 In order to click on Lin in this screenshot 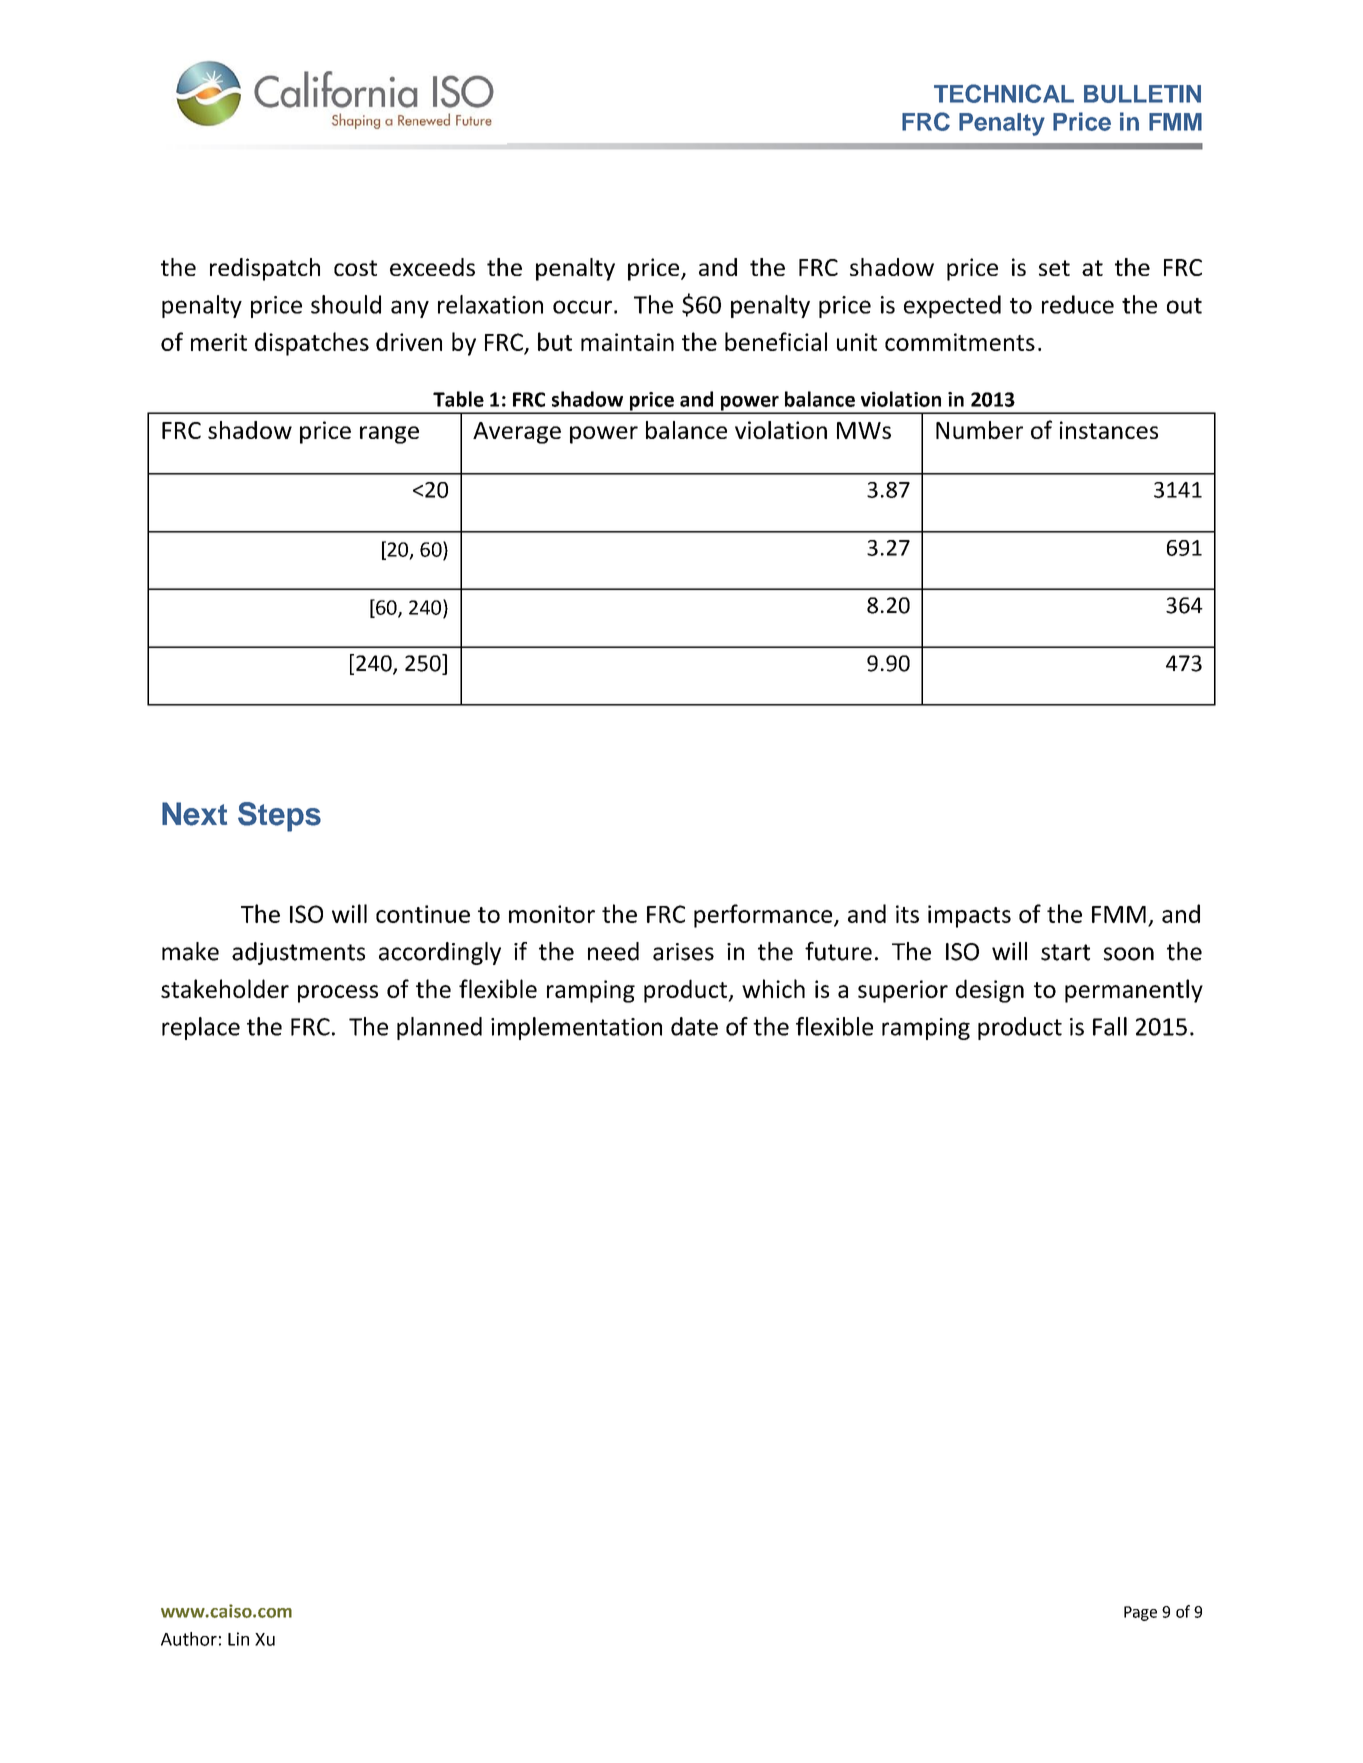, I will do `click(238, 1639)`.
